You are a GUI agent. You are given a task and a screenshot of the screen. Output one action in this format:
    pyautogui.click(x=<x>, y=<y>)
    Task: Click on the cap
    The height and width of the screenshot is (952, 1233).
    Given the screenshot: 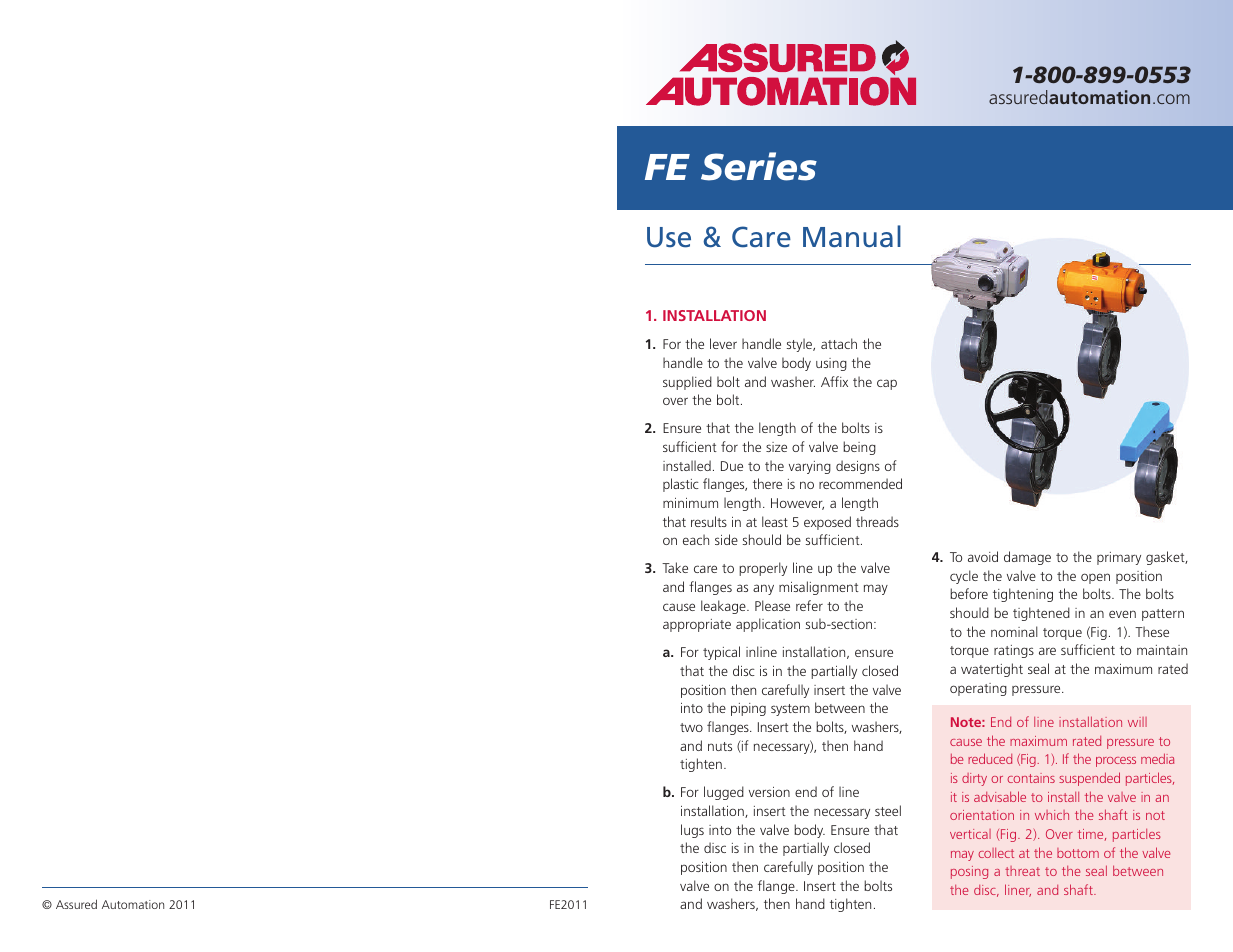 What is the action you would take?
    pyautogui.click(x=887, y=384)
